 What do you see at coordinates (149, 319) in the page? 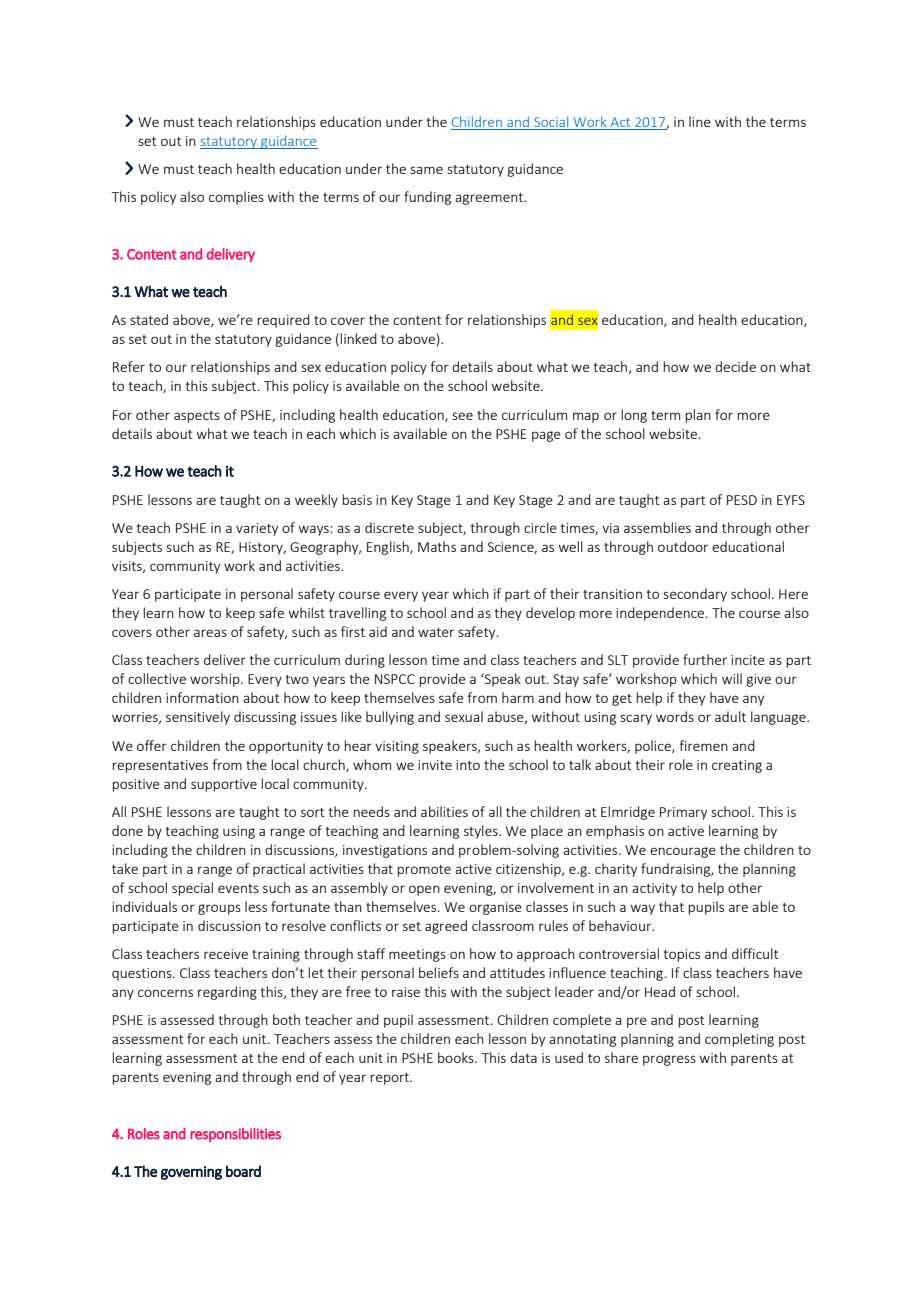
I see `stated` at bounding box center [149, 319].
